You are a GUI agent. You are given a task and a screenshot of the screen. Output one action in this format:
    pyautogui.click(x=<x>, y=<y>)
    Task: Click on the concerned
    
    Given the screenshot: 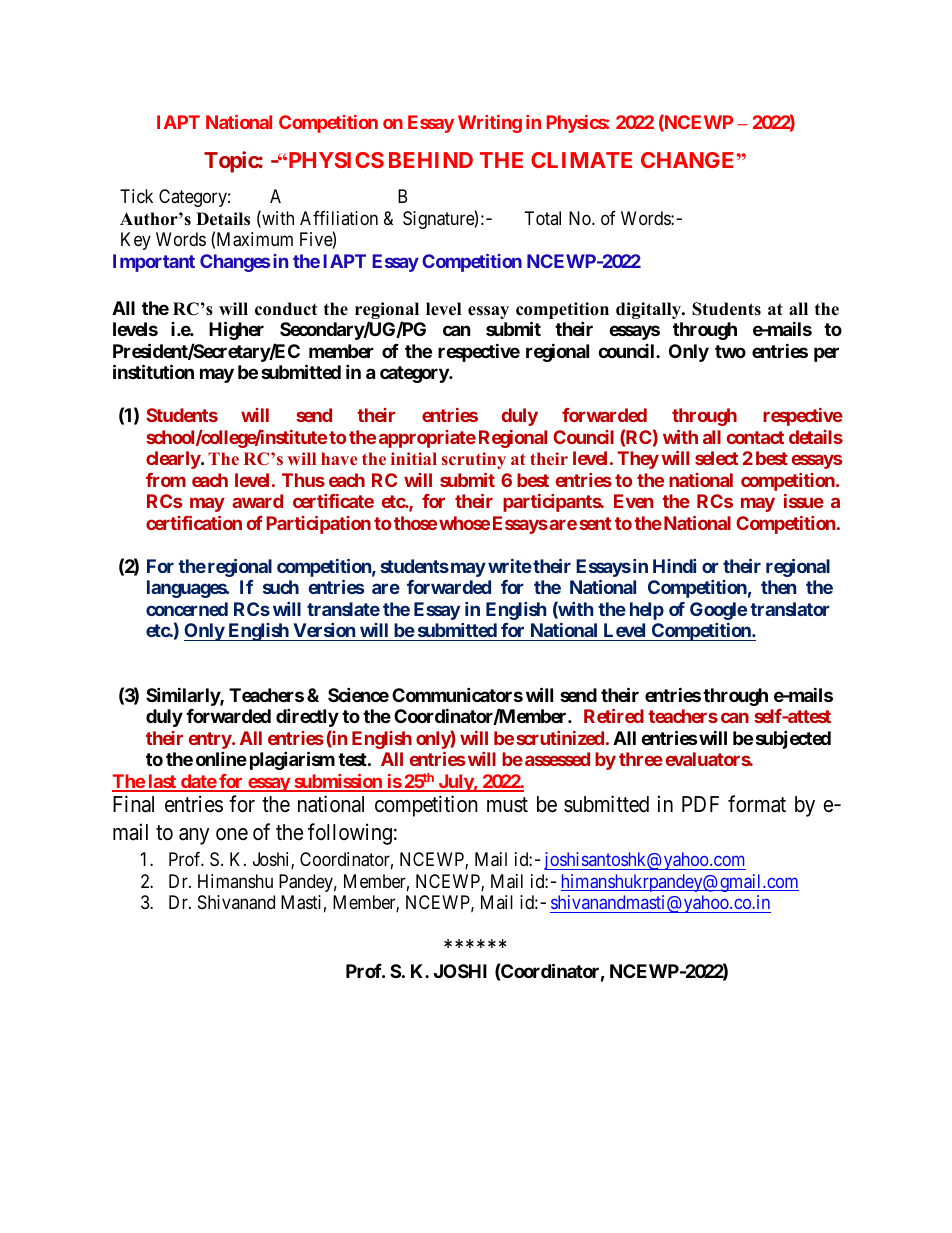 What is the action you would take?
    pyautogui.click(x=187, y=609)
